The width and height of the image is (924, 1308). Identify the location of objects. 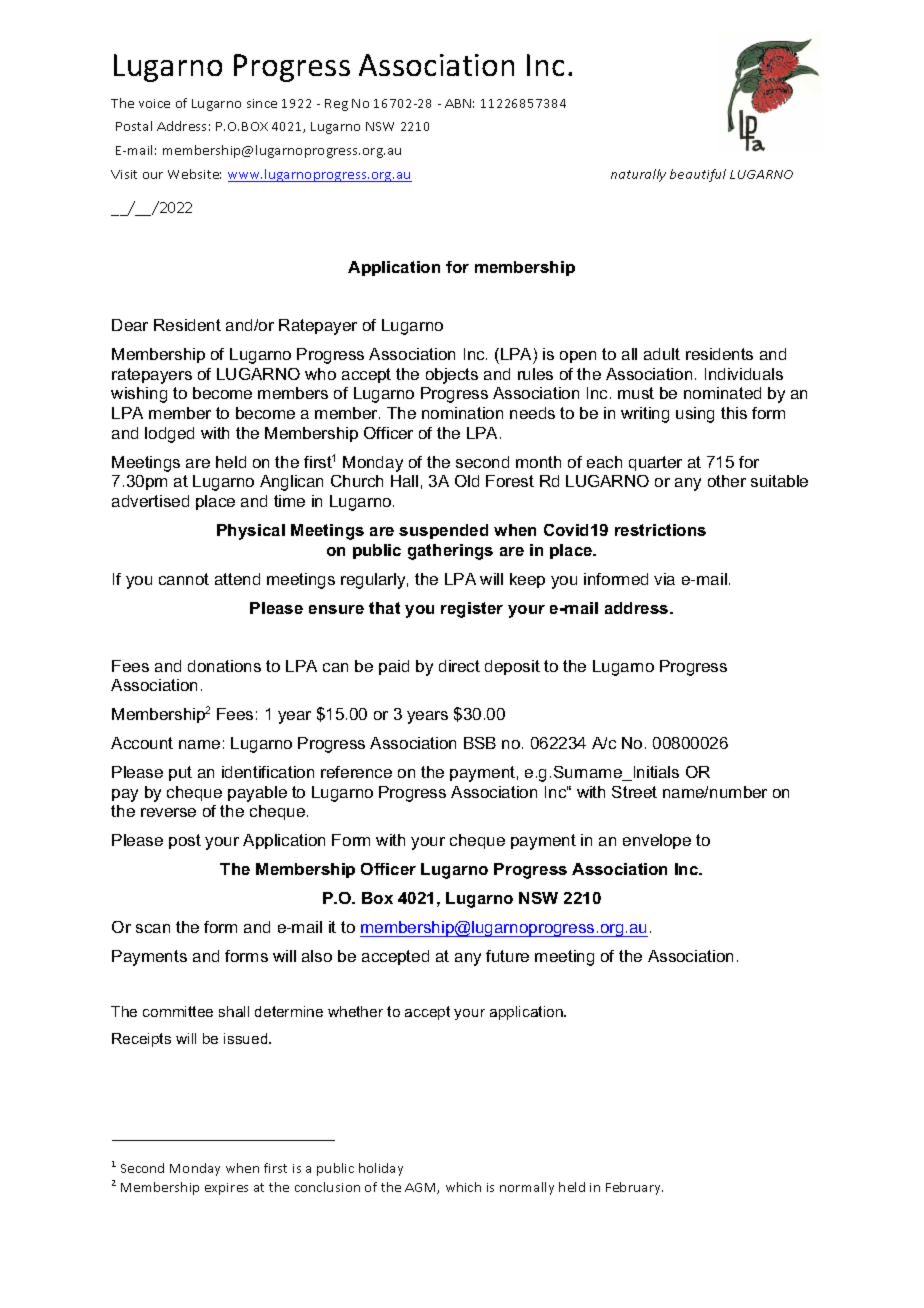
(452, 376).
